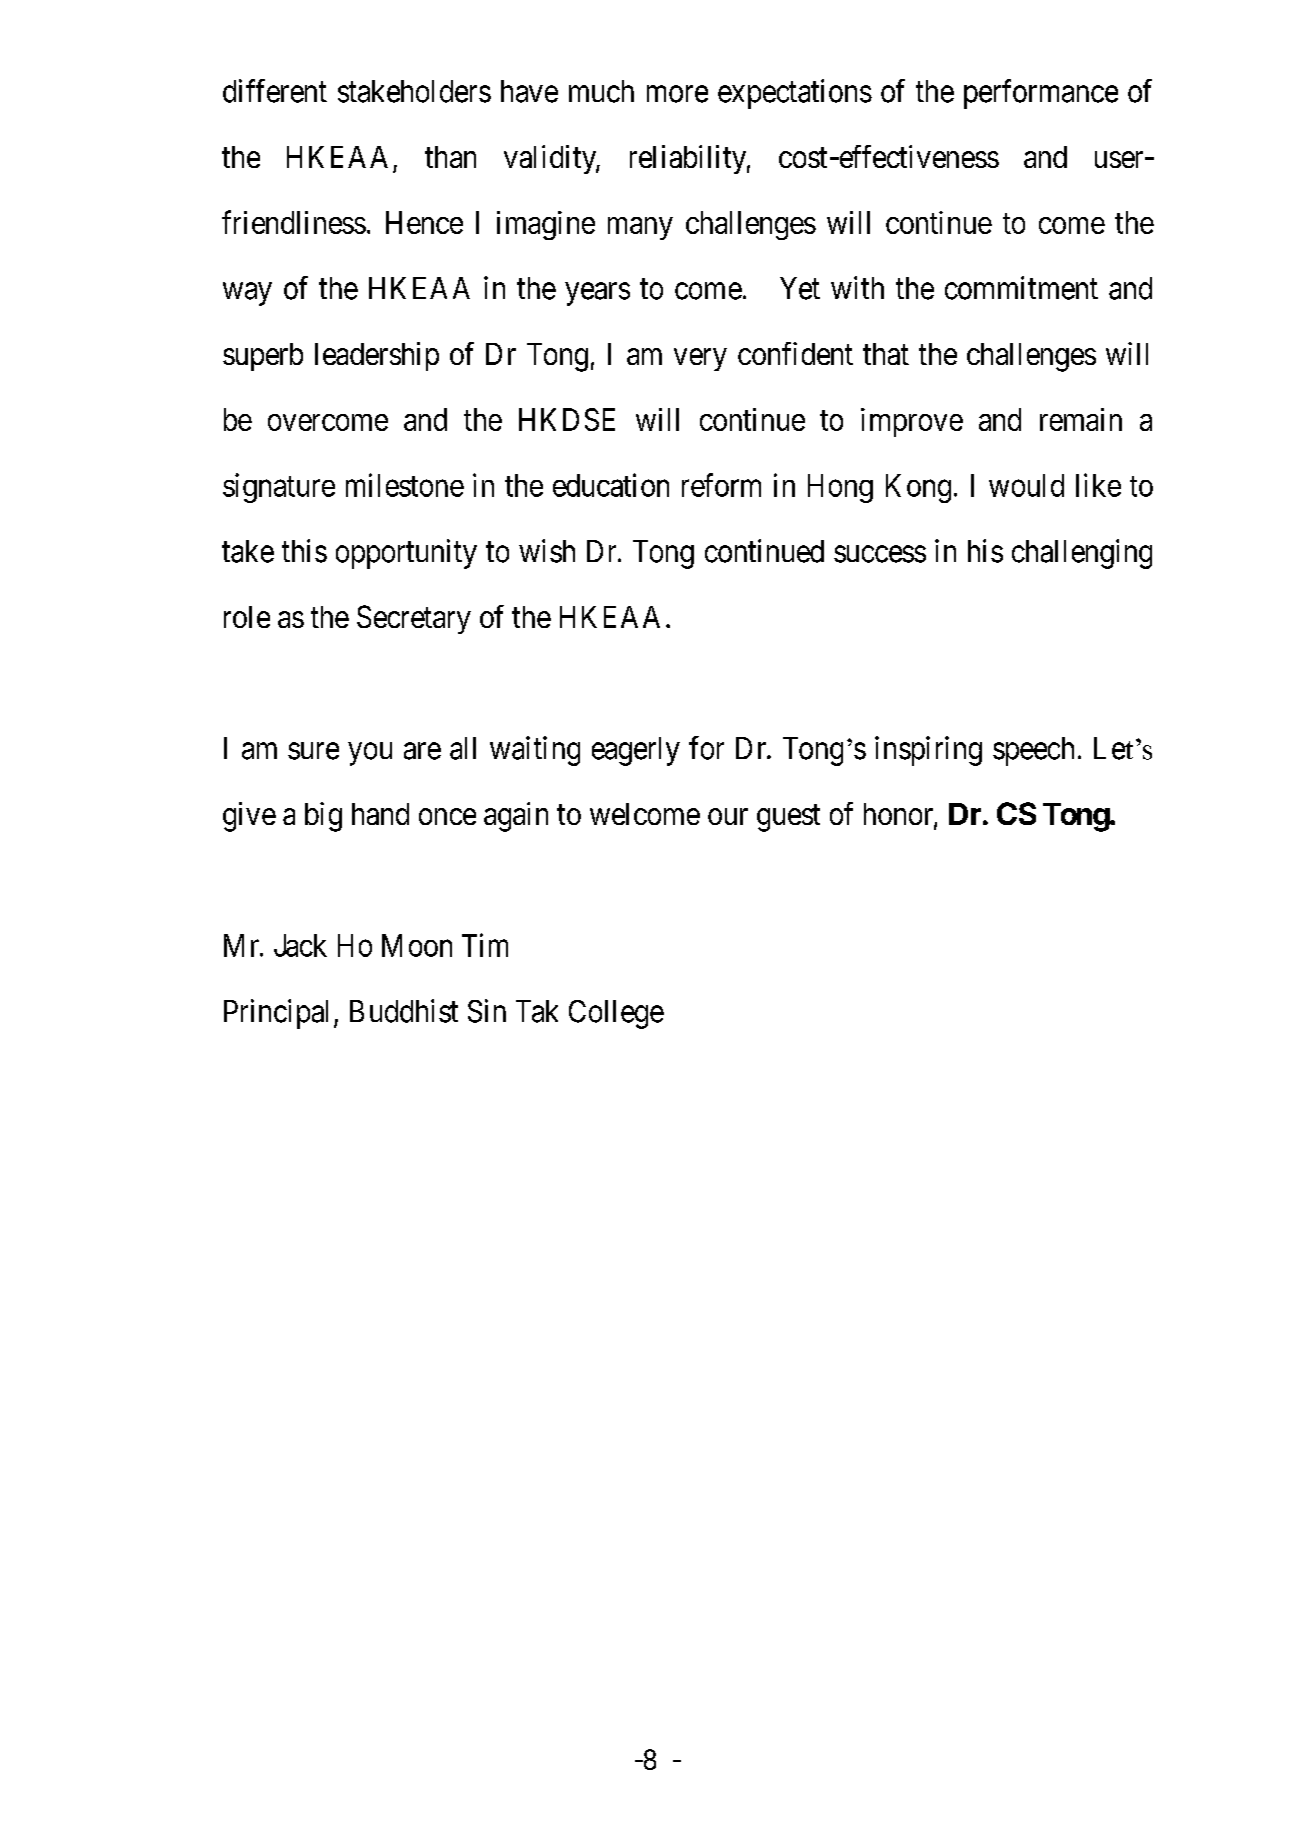 The image size is (1304, 1844). I want to click on College, so click(616, 1014).
